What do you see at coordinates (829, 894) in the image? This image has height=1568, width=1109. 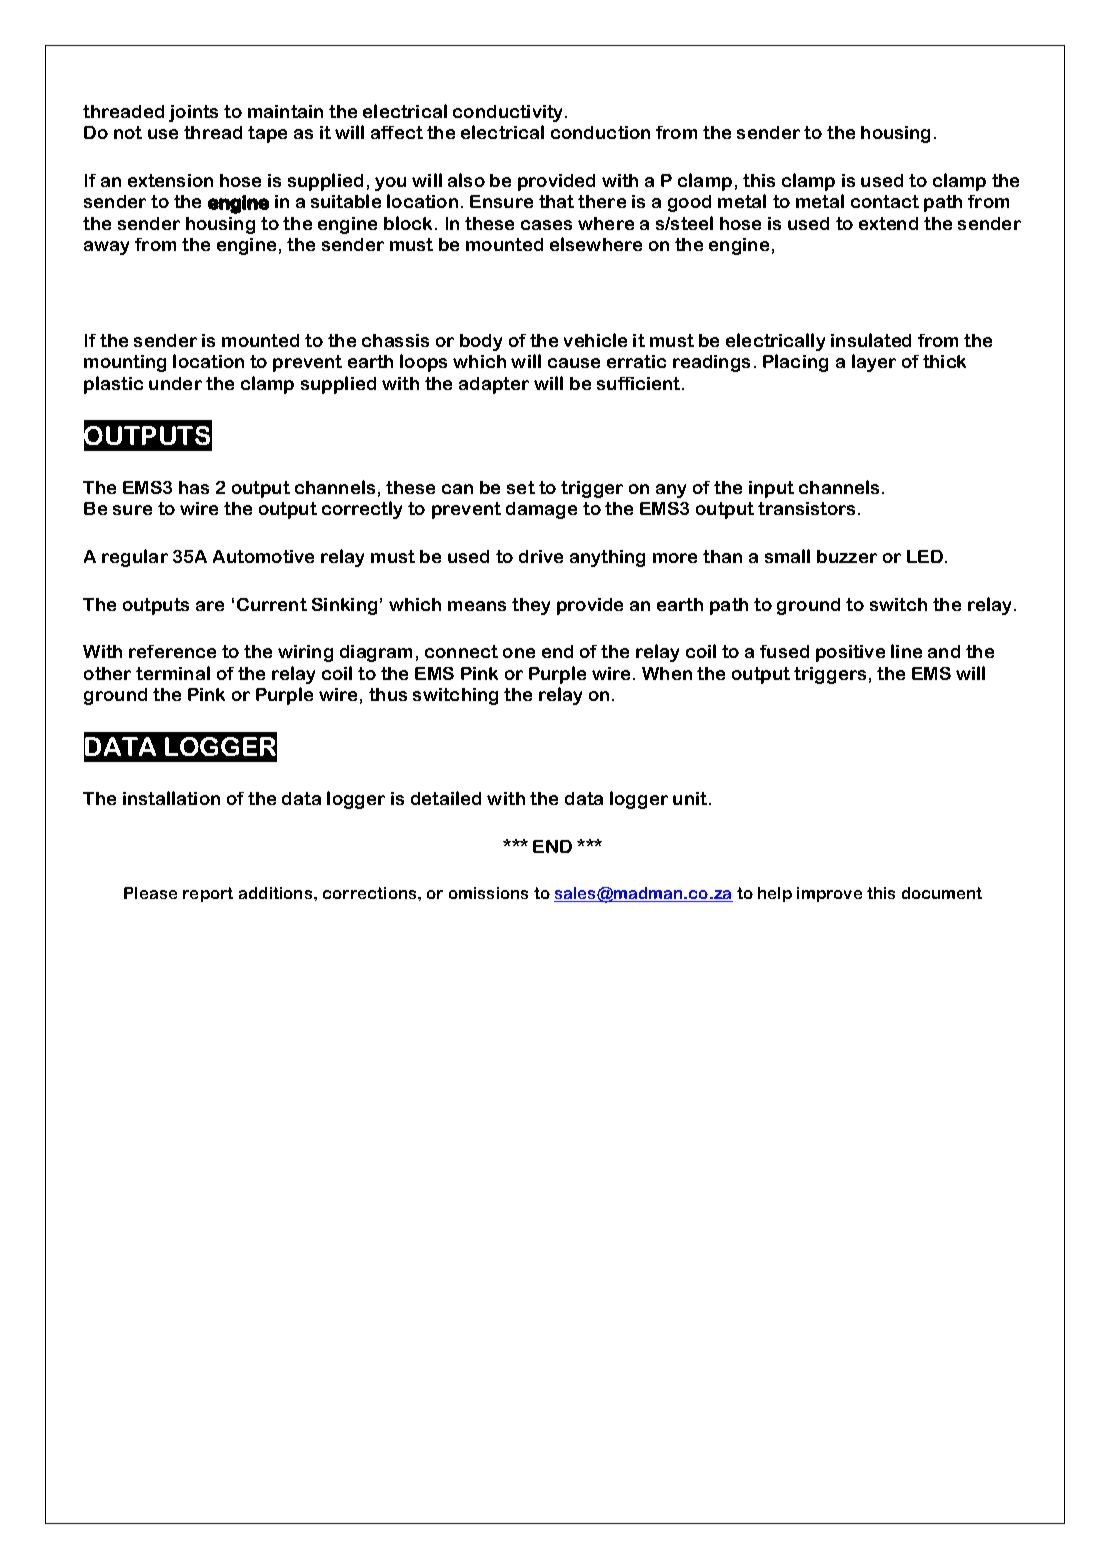 I see `improve` at bounding box center [829, 894].
